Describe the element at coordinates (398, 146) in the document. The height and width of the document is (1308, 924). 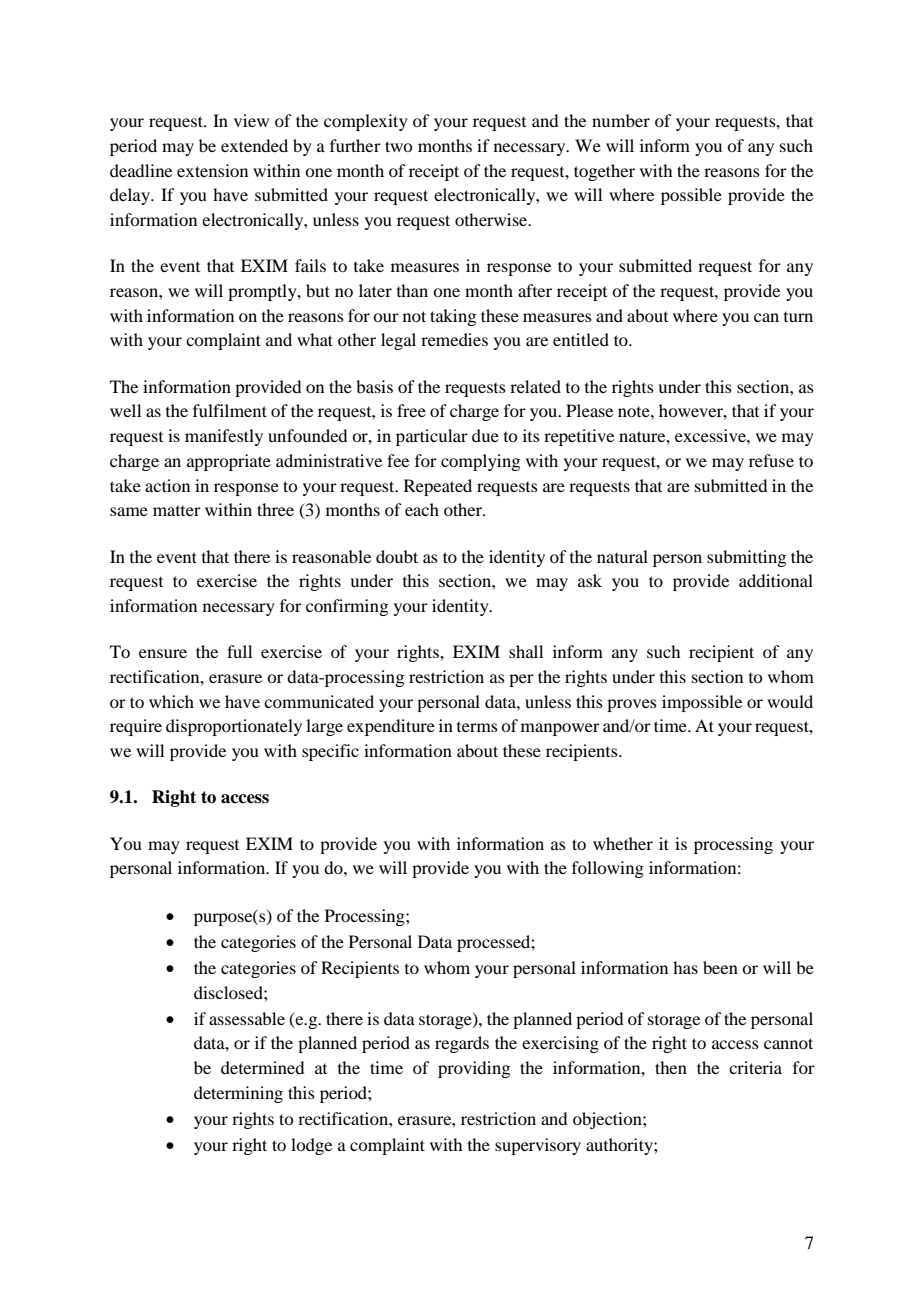
I see `two` at that location.
